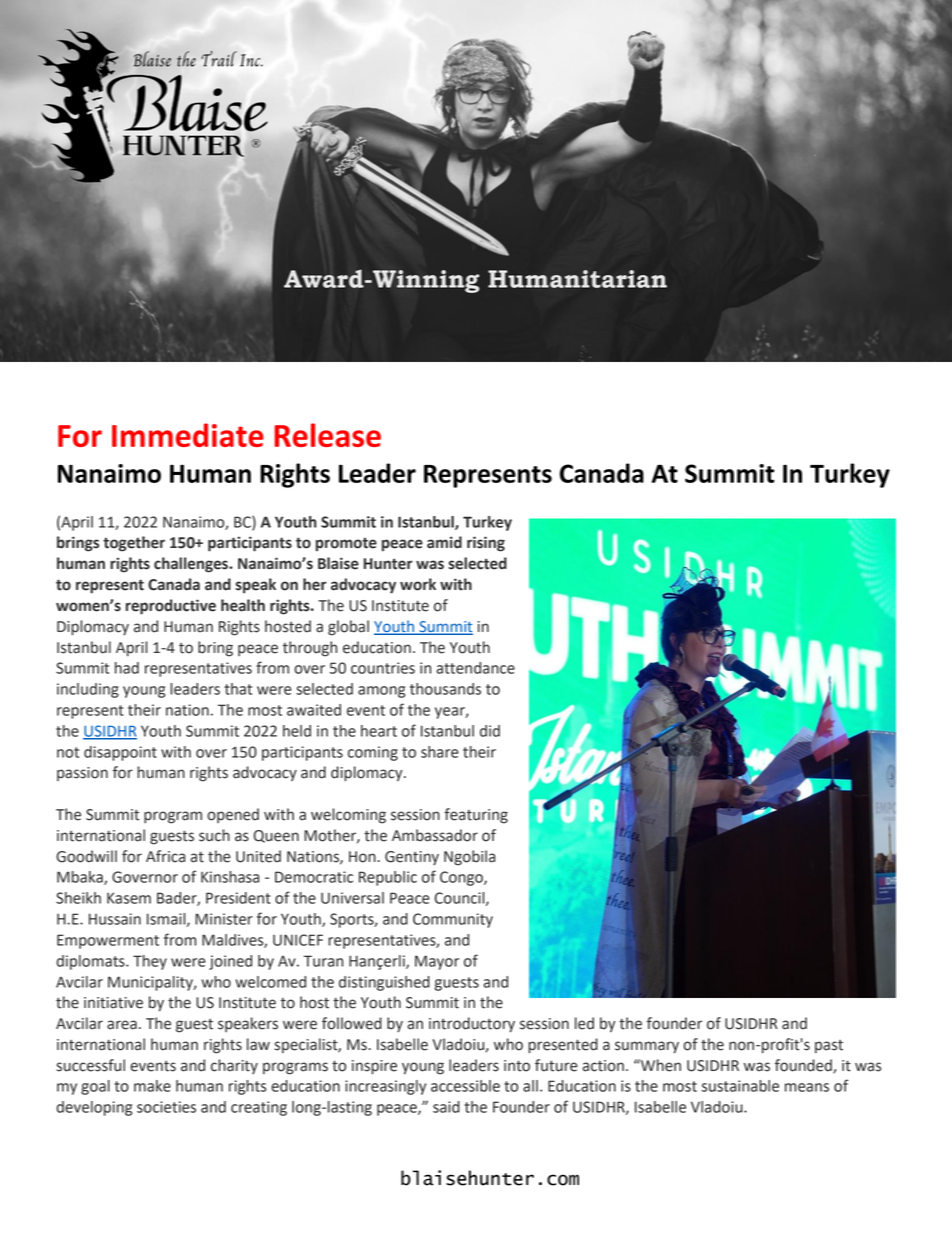 The width and height of the page is (952, 1233). I want to click on Mayor, so click(437, 962).
